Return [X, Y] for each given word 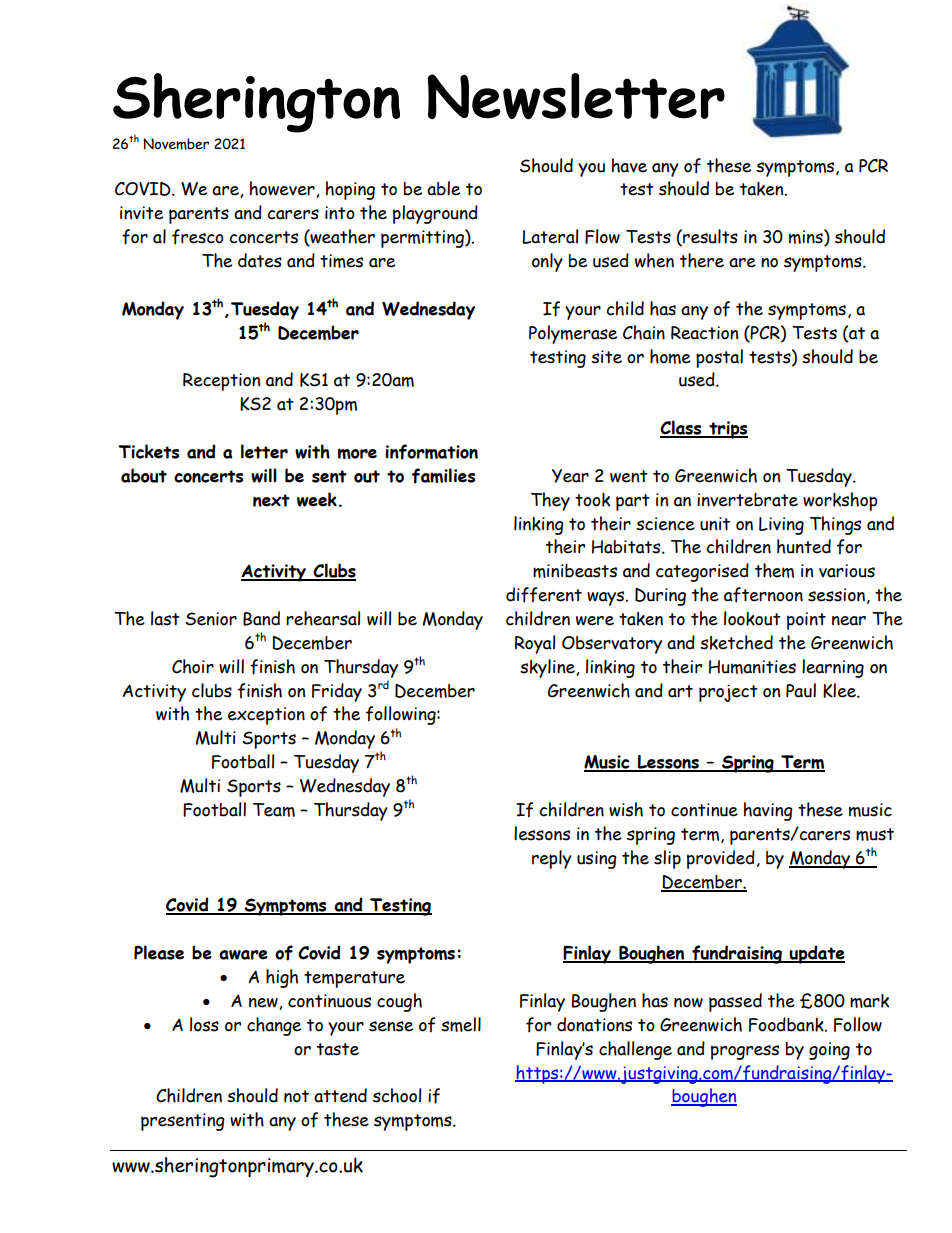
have [629, 165]
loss [204, 1024]
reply [552, 859]
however [283, 189]
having [768, 811]
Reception [221, 382]
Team [274, 810]
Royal [535, 644]
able [443, 188]
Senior [211, 619]
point [806, 621]
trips [727, 430]
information [431, 452]
